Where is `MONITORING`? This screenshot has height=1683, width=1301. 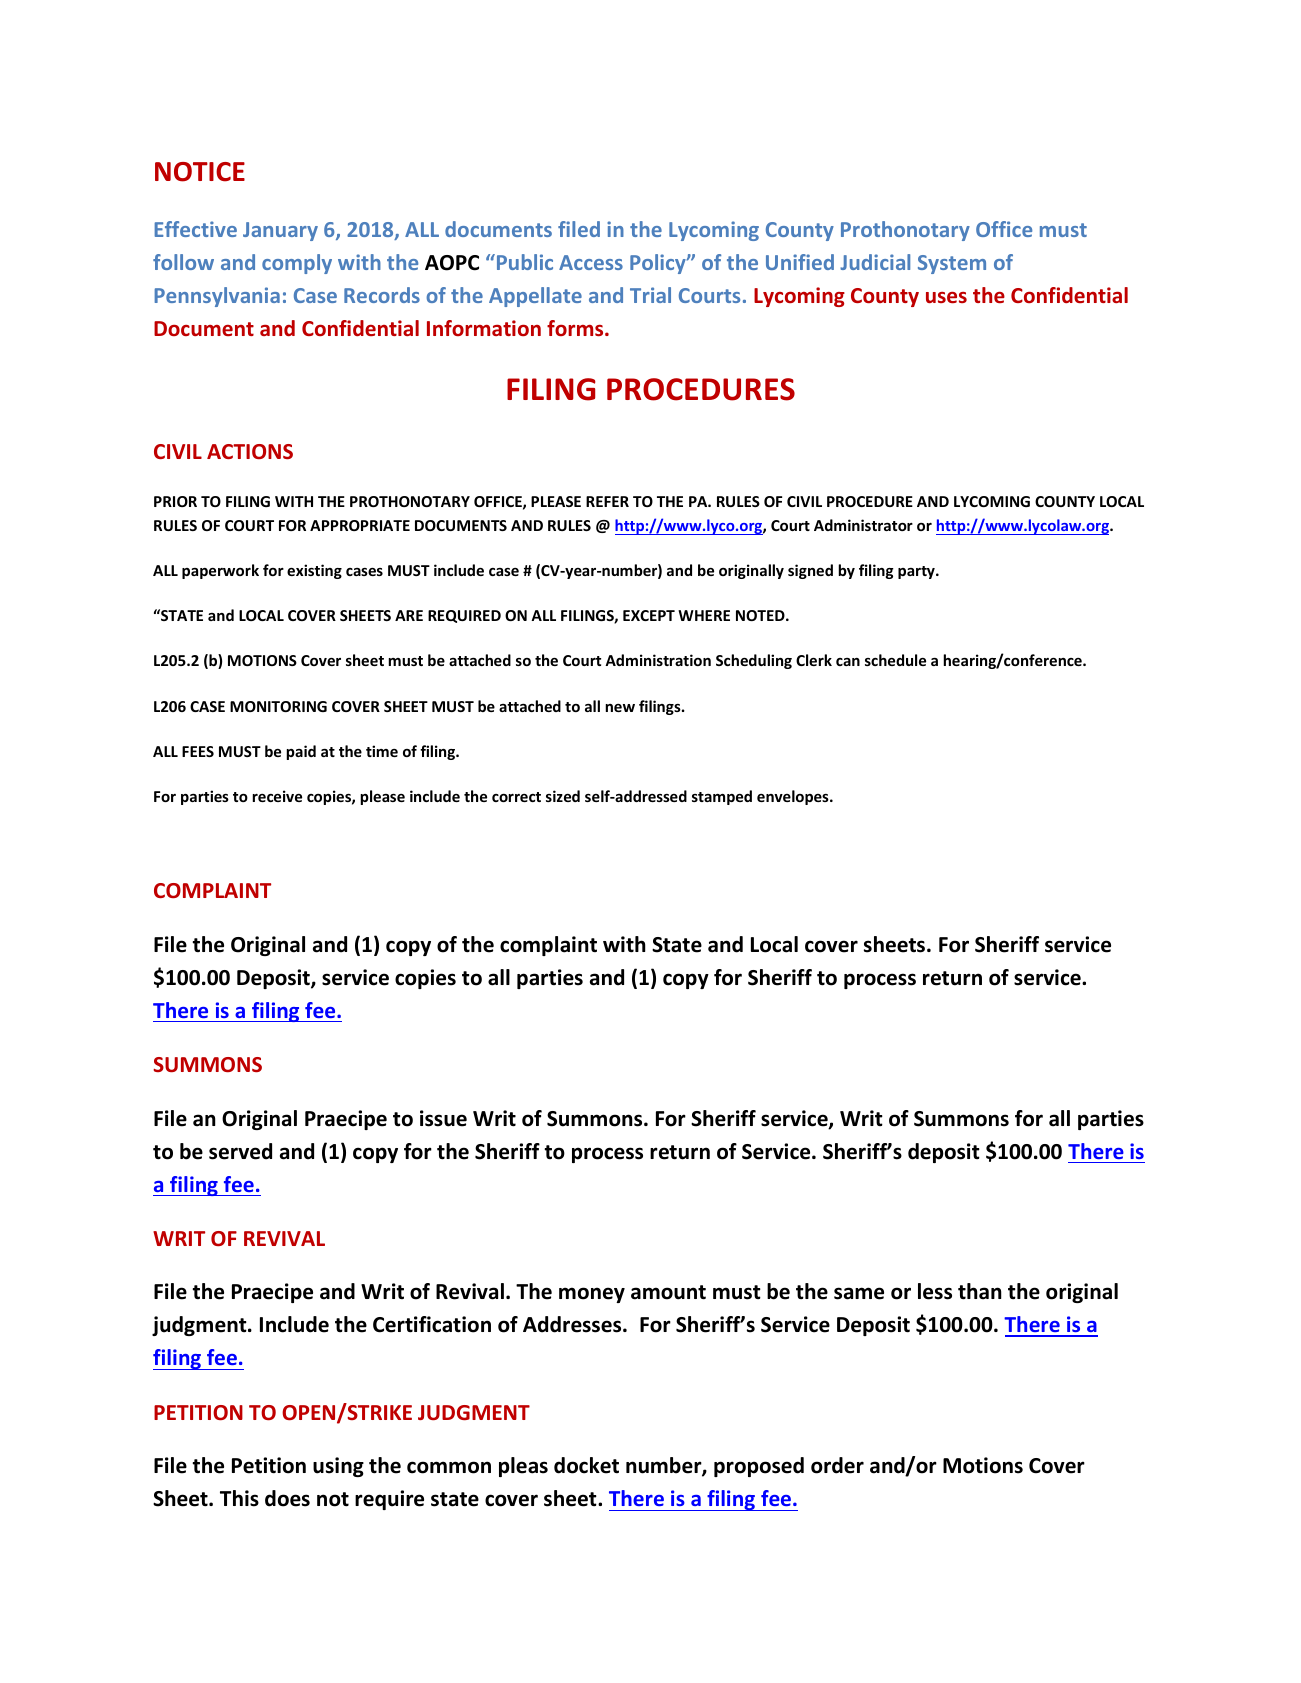 MONITORING is located at coordinates (278, 706).
